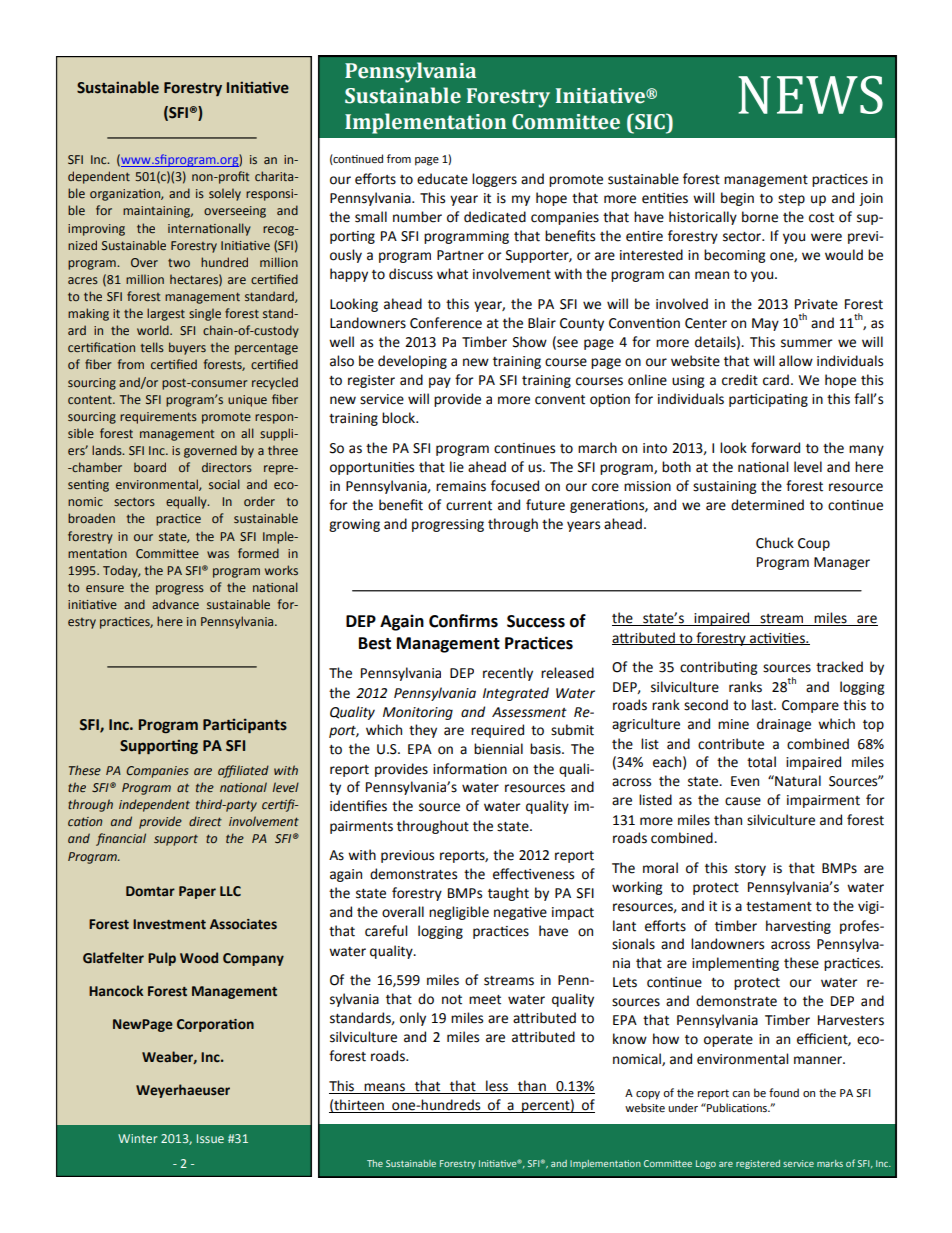  I want to click on NEWS, so click(810, 95).
